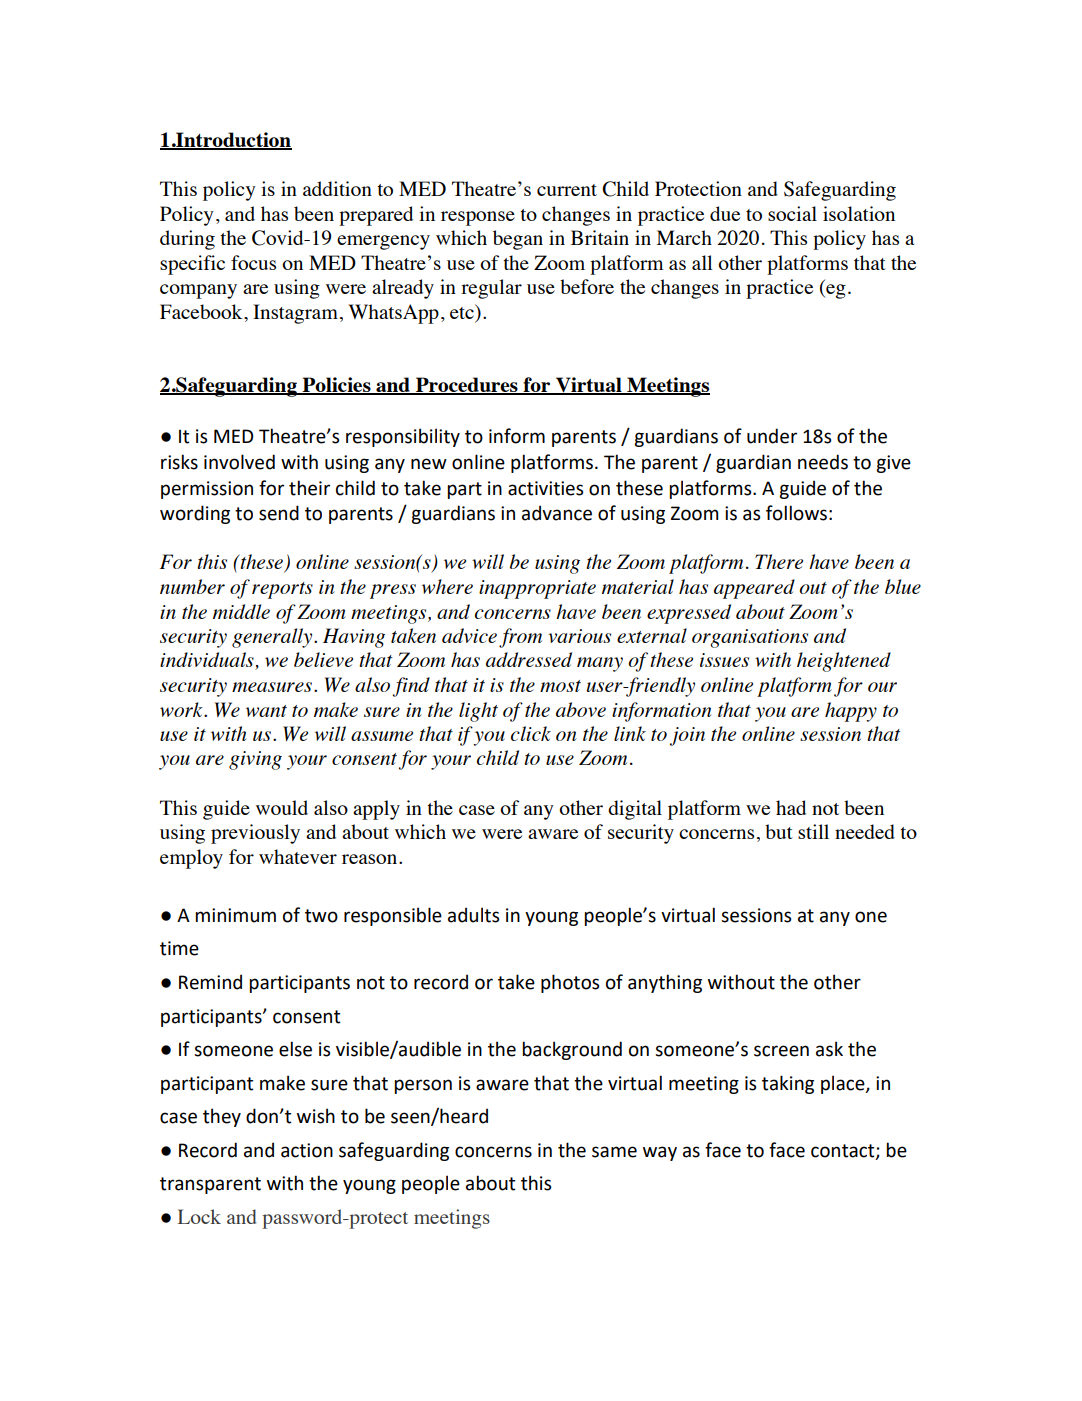  Describe the element at coordinates (307, 1150) in the screenshot. I see `action` at that location.
